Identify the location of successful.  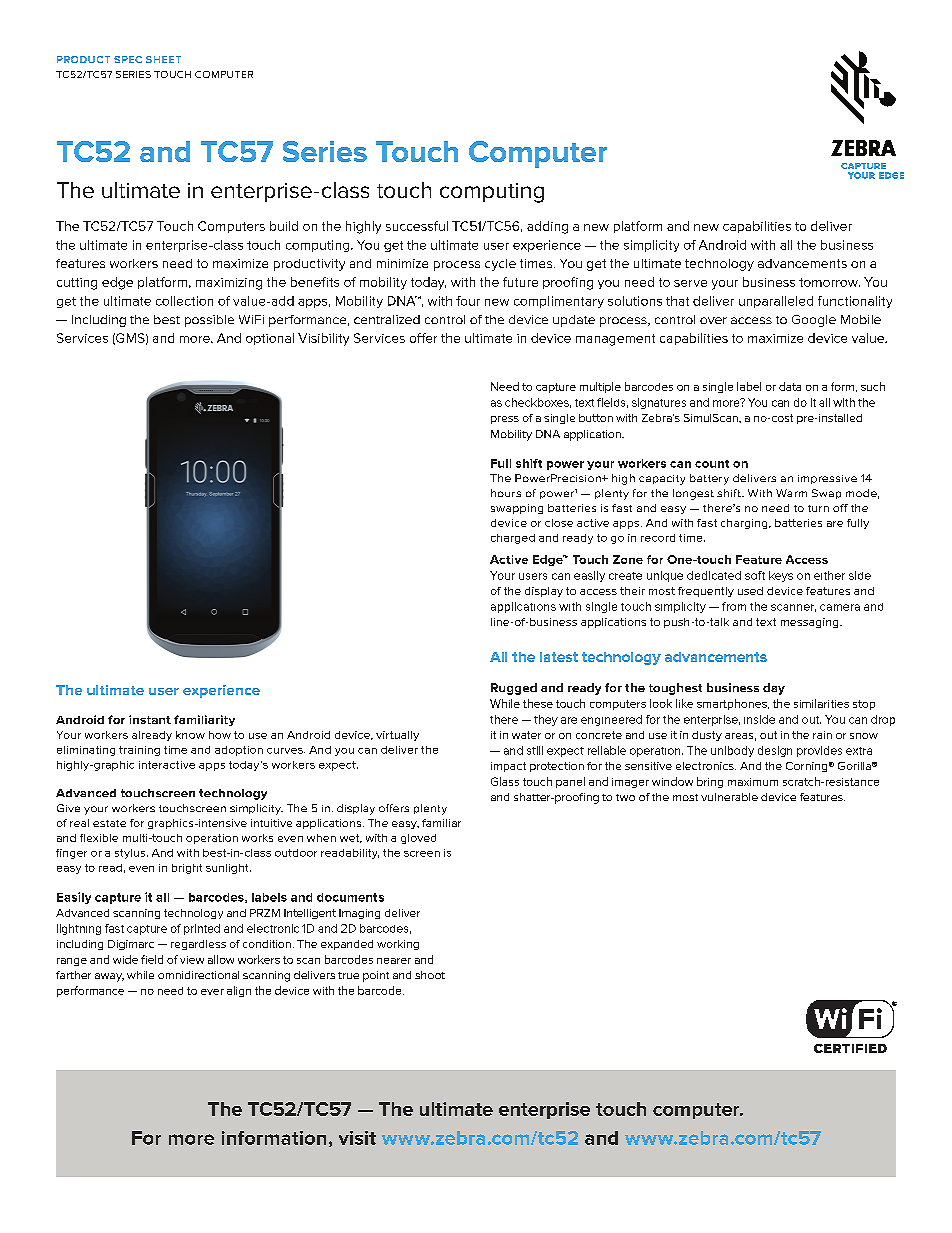
(417, 226).
